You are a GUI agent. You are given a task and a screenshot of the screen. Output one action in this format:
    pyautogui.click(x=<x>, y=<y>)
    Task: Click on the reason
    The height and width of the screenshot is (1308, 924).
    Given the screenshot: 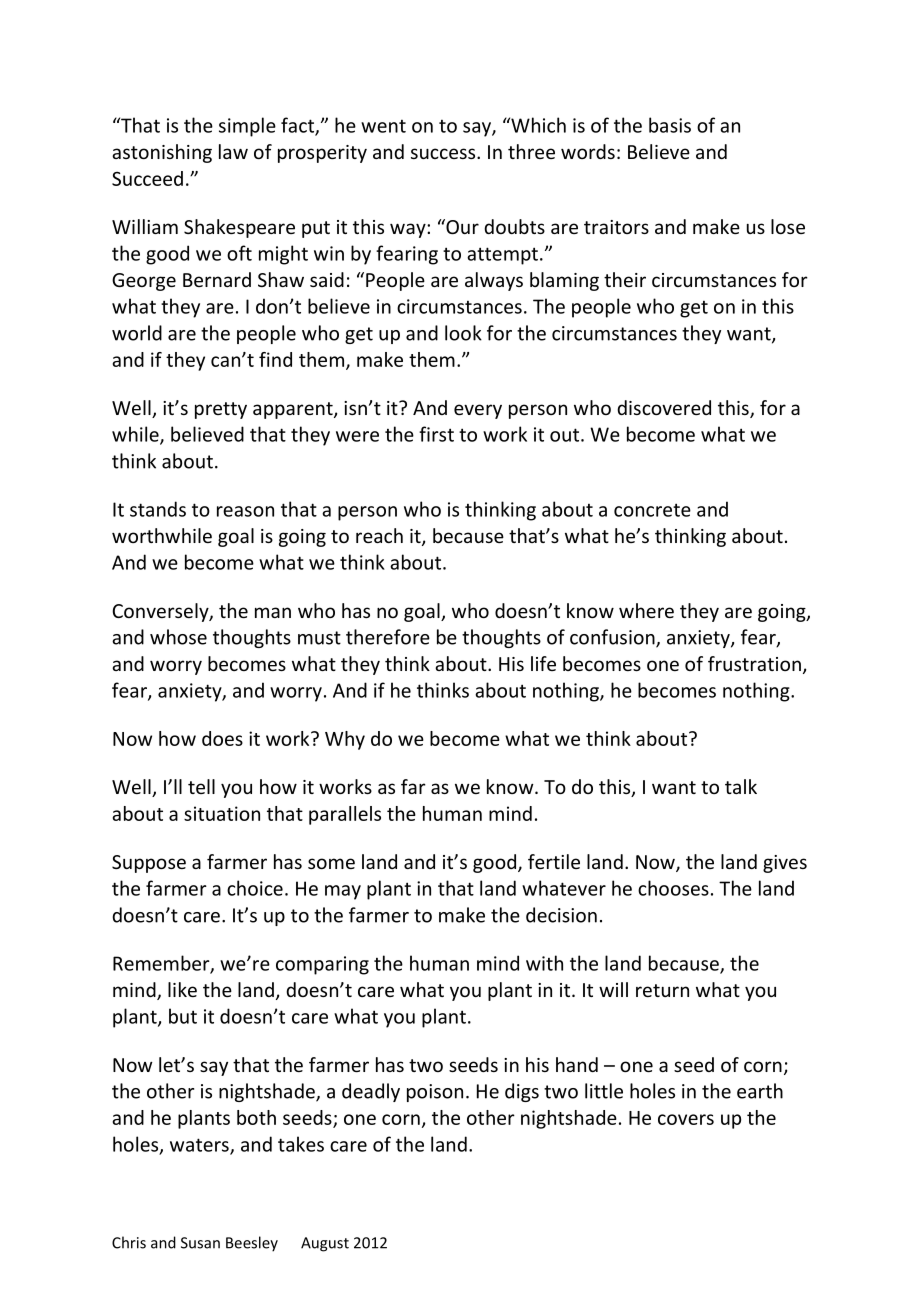 What is the action you would take?
    pyautogui.click(x=245, y=511)
